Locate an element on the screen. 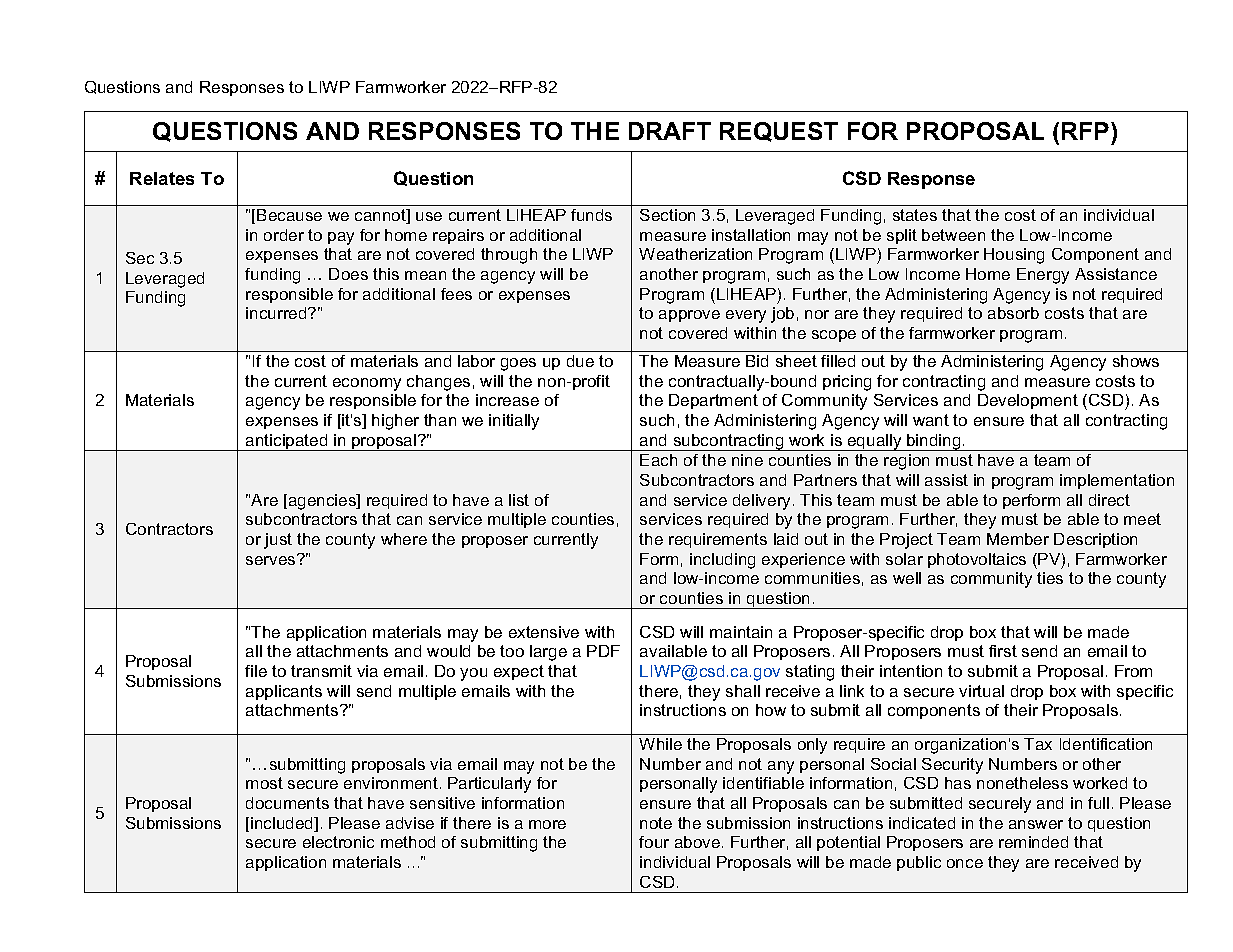  included is located at coordinates (283, 824).
